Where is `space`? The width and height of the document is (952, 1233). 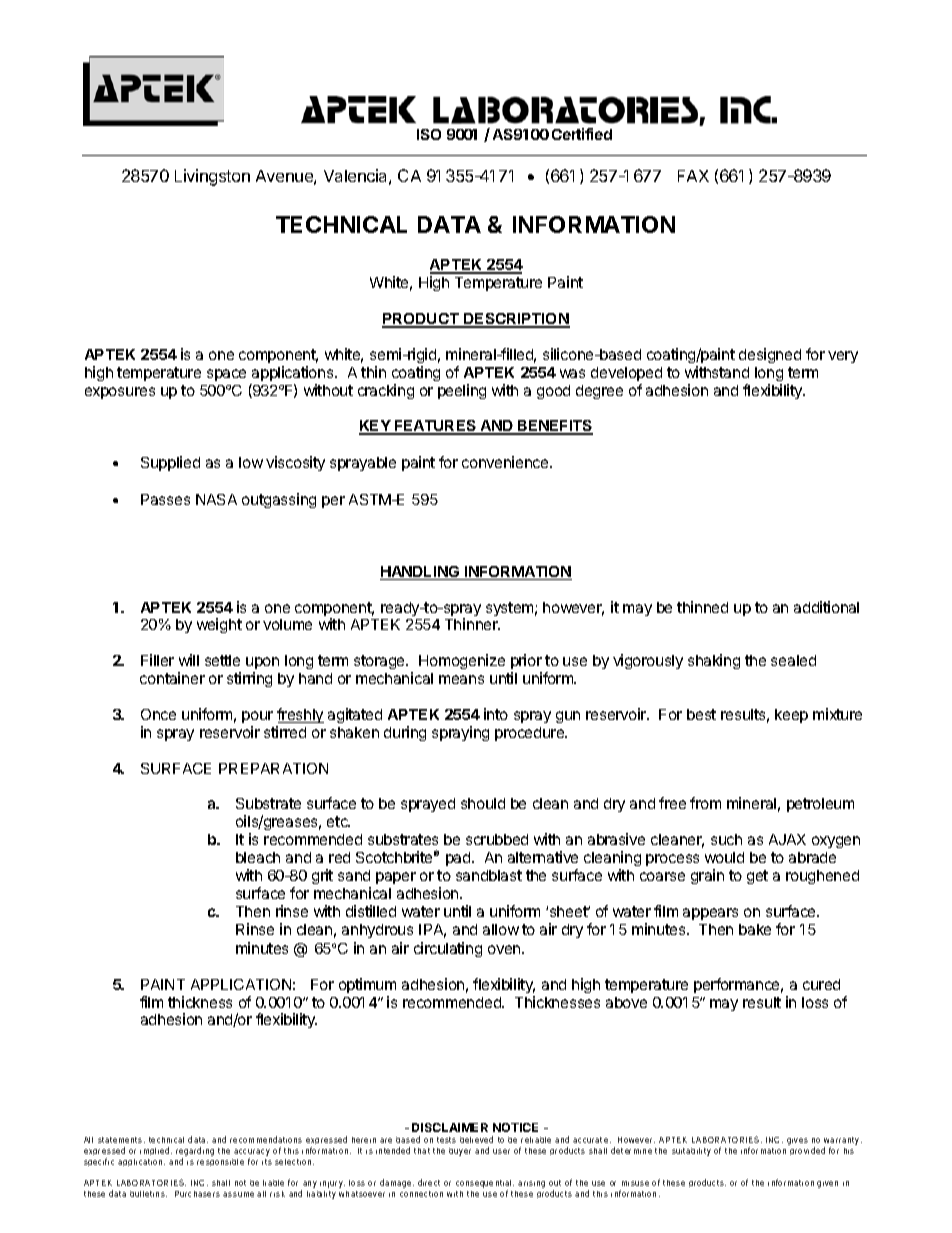
space is located at coordinates (226, 375).
